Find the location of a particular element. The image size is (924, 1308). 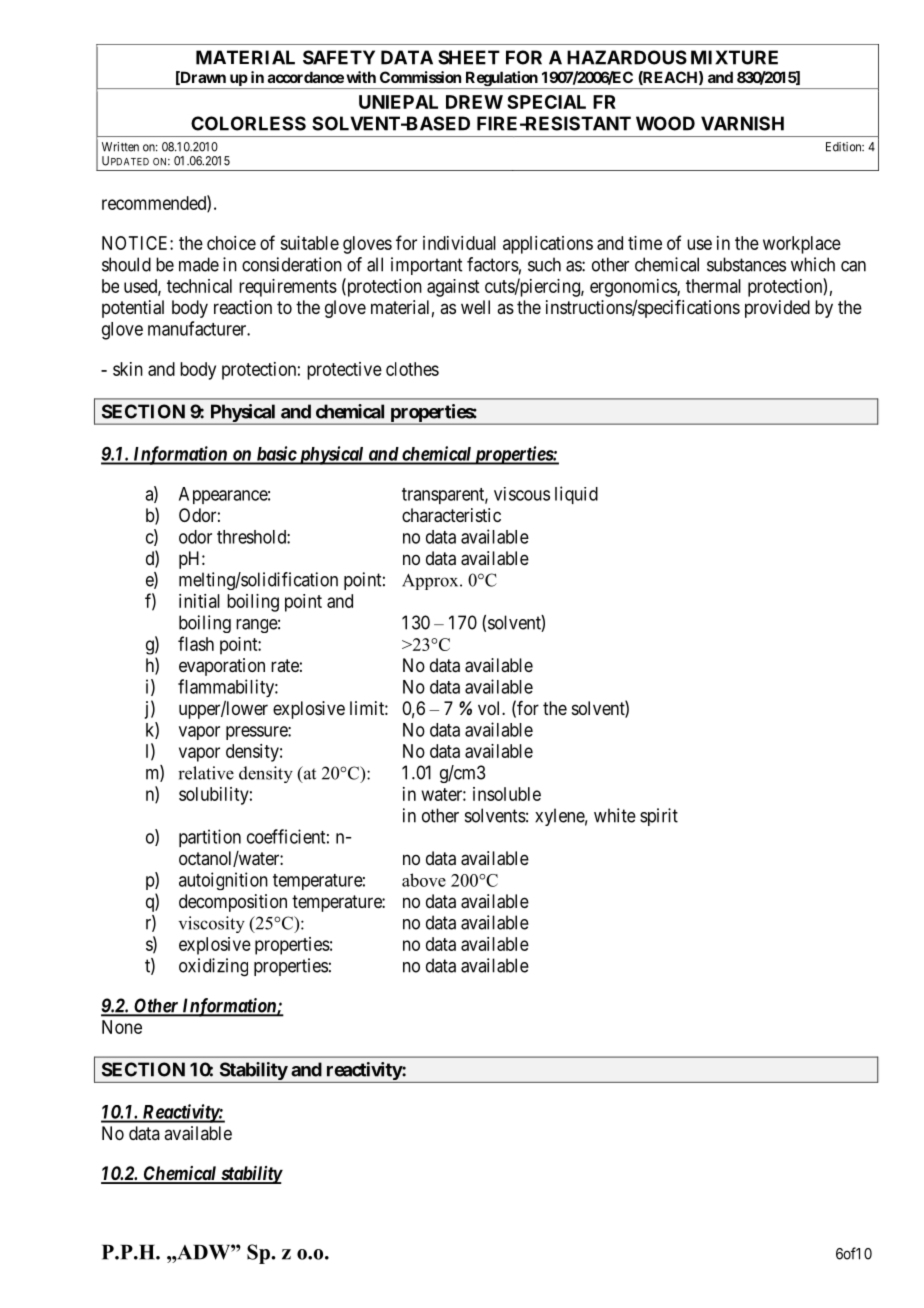

COLORLESS is located at coordinates (248, 123).
